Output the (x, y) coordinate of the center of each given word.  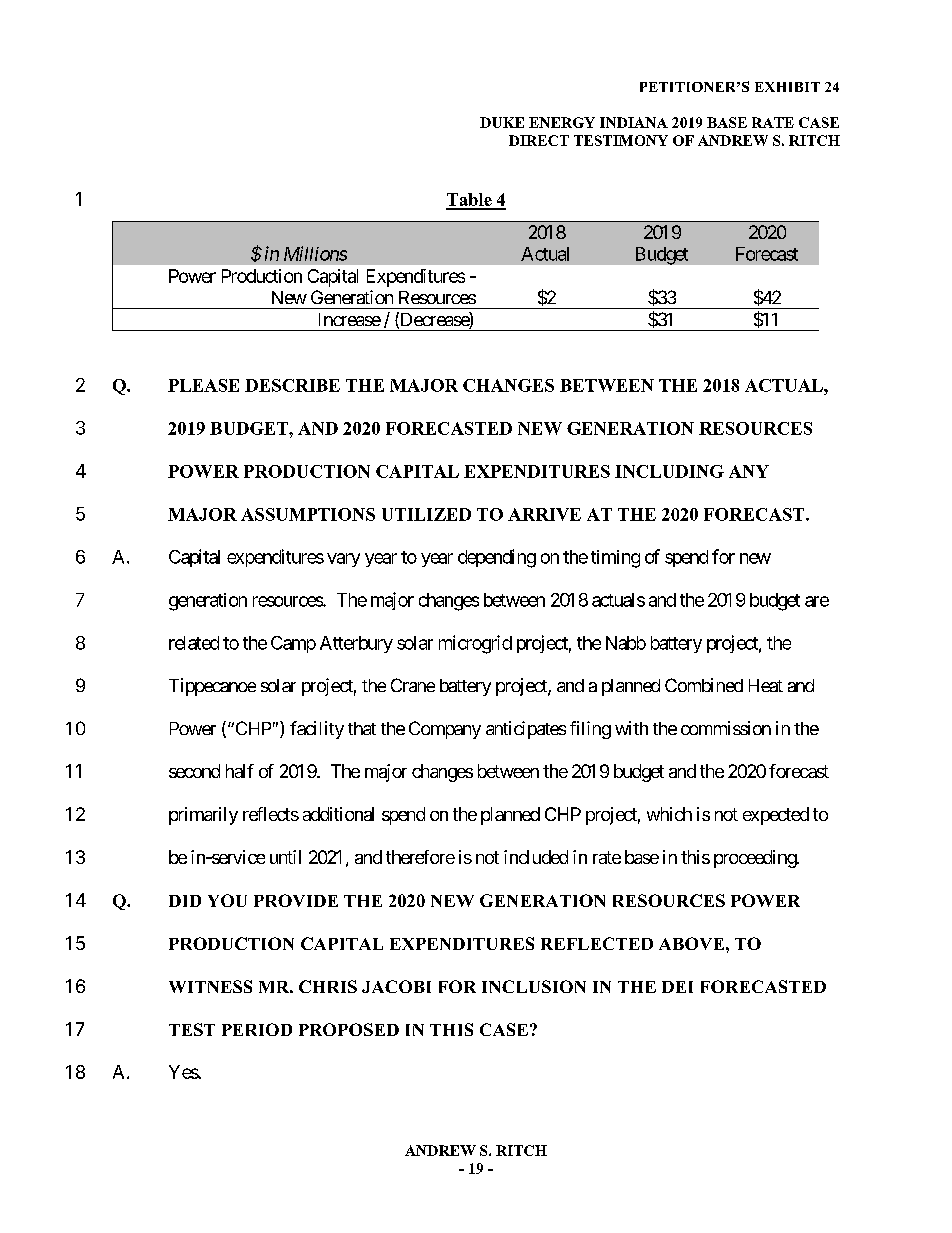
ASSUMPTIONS (308, 514)
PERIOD (257, 1029)
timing (615, 559)
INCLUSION (534, 986)
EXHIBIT (787, 87)
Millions (315, 253)
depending (497, 558)
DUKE (502, 122)
